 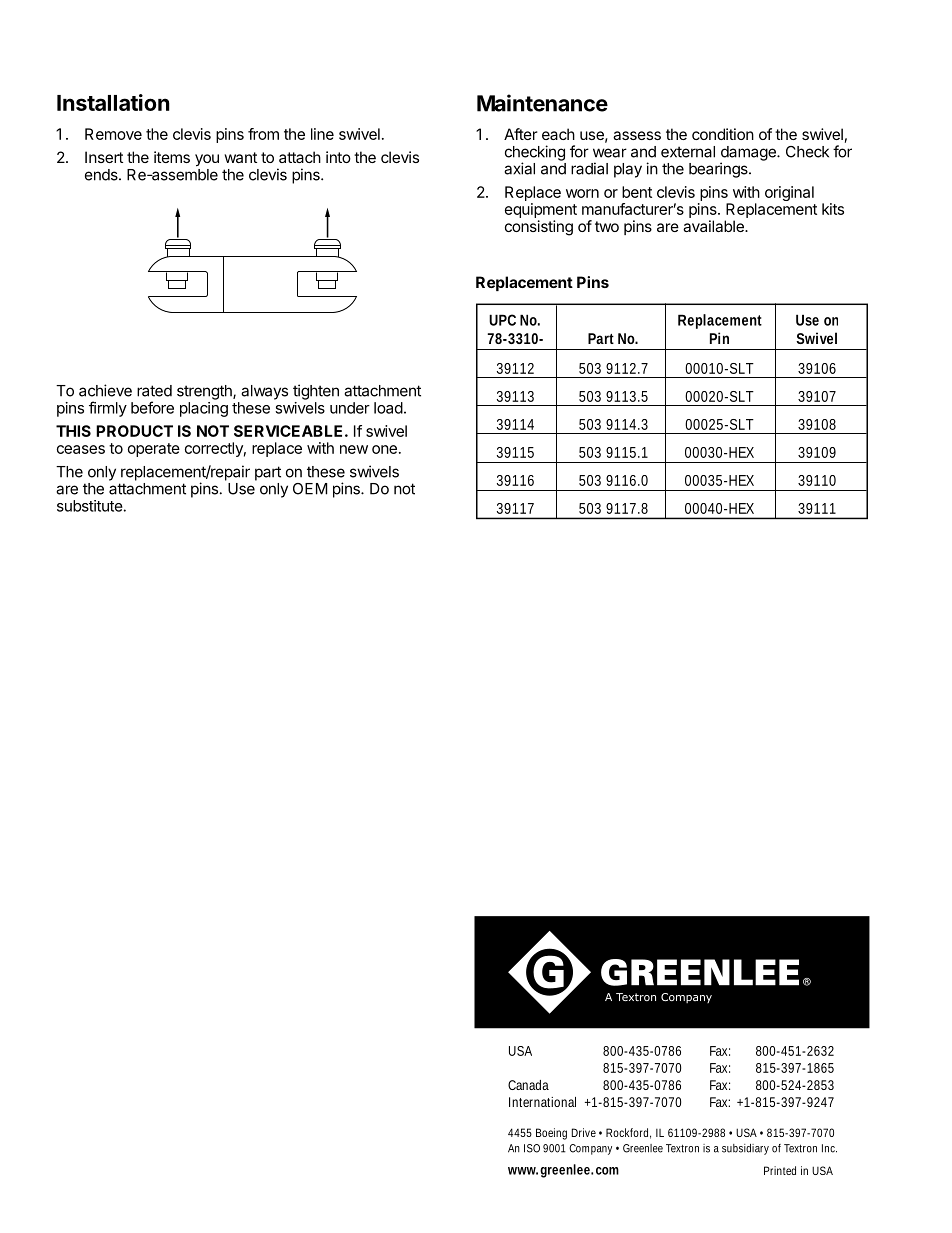 What do you see at coordinates (745, 1149) in the screenshot?
I see `subsidiary` at bounding box center [745, 1149].
